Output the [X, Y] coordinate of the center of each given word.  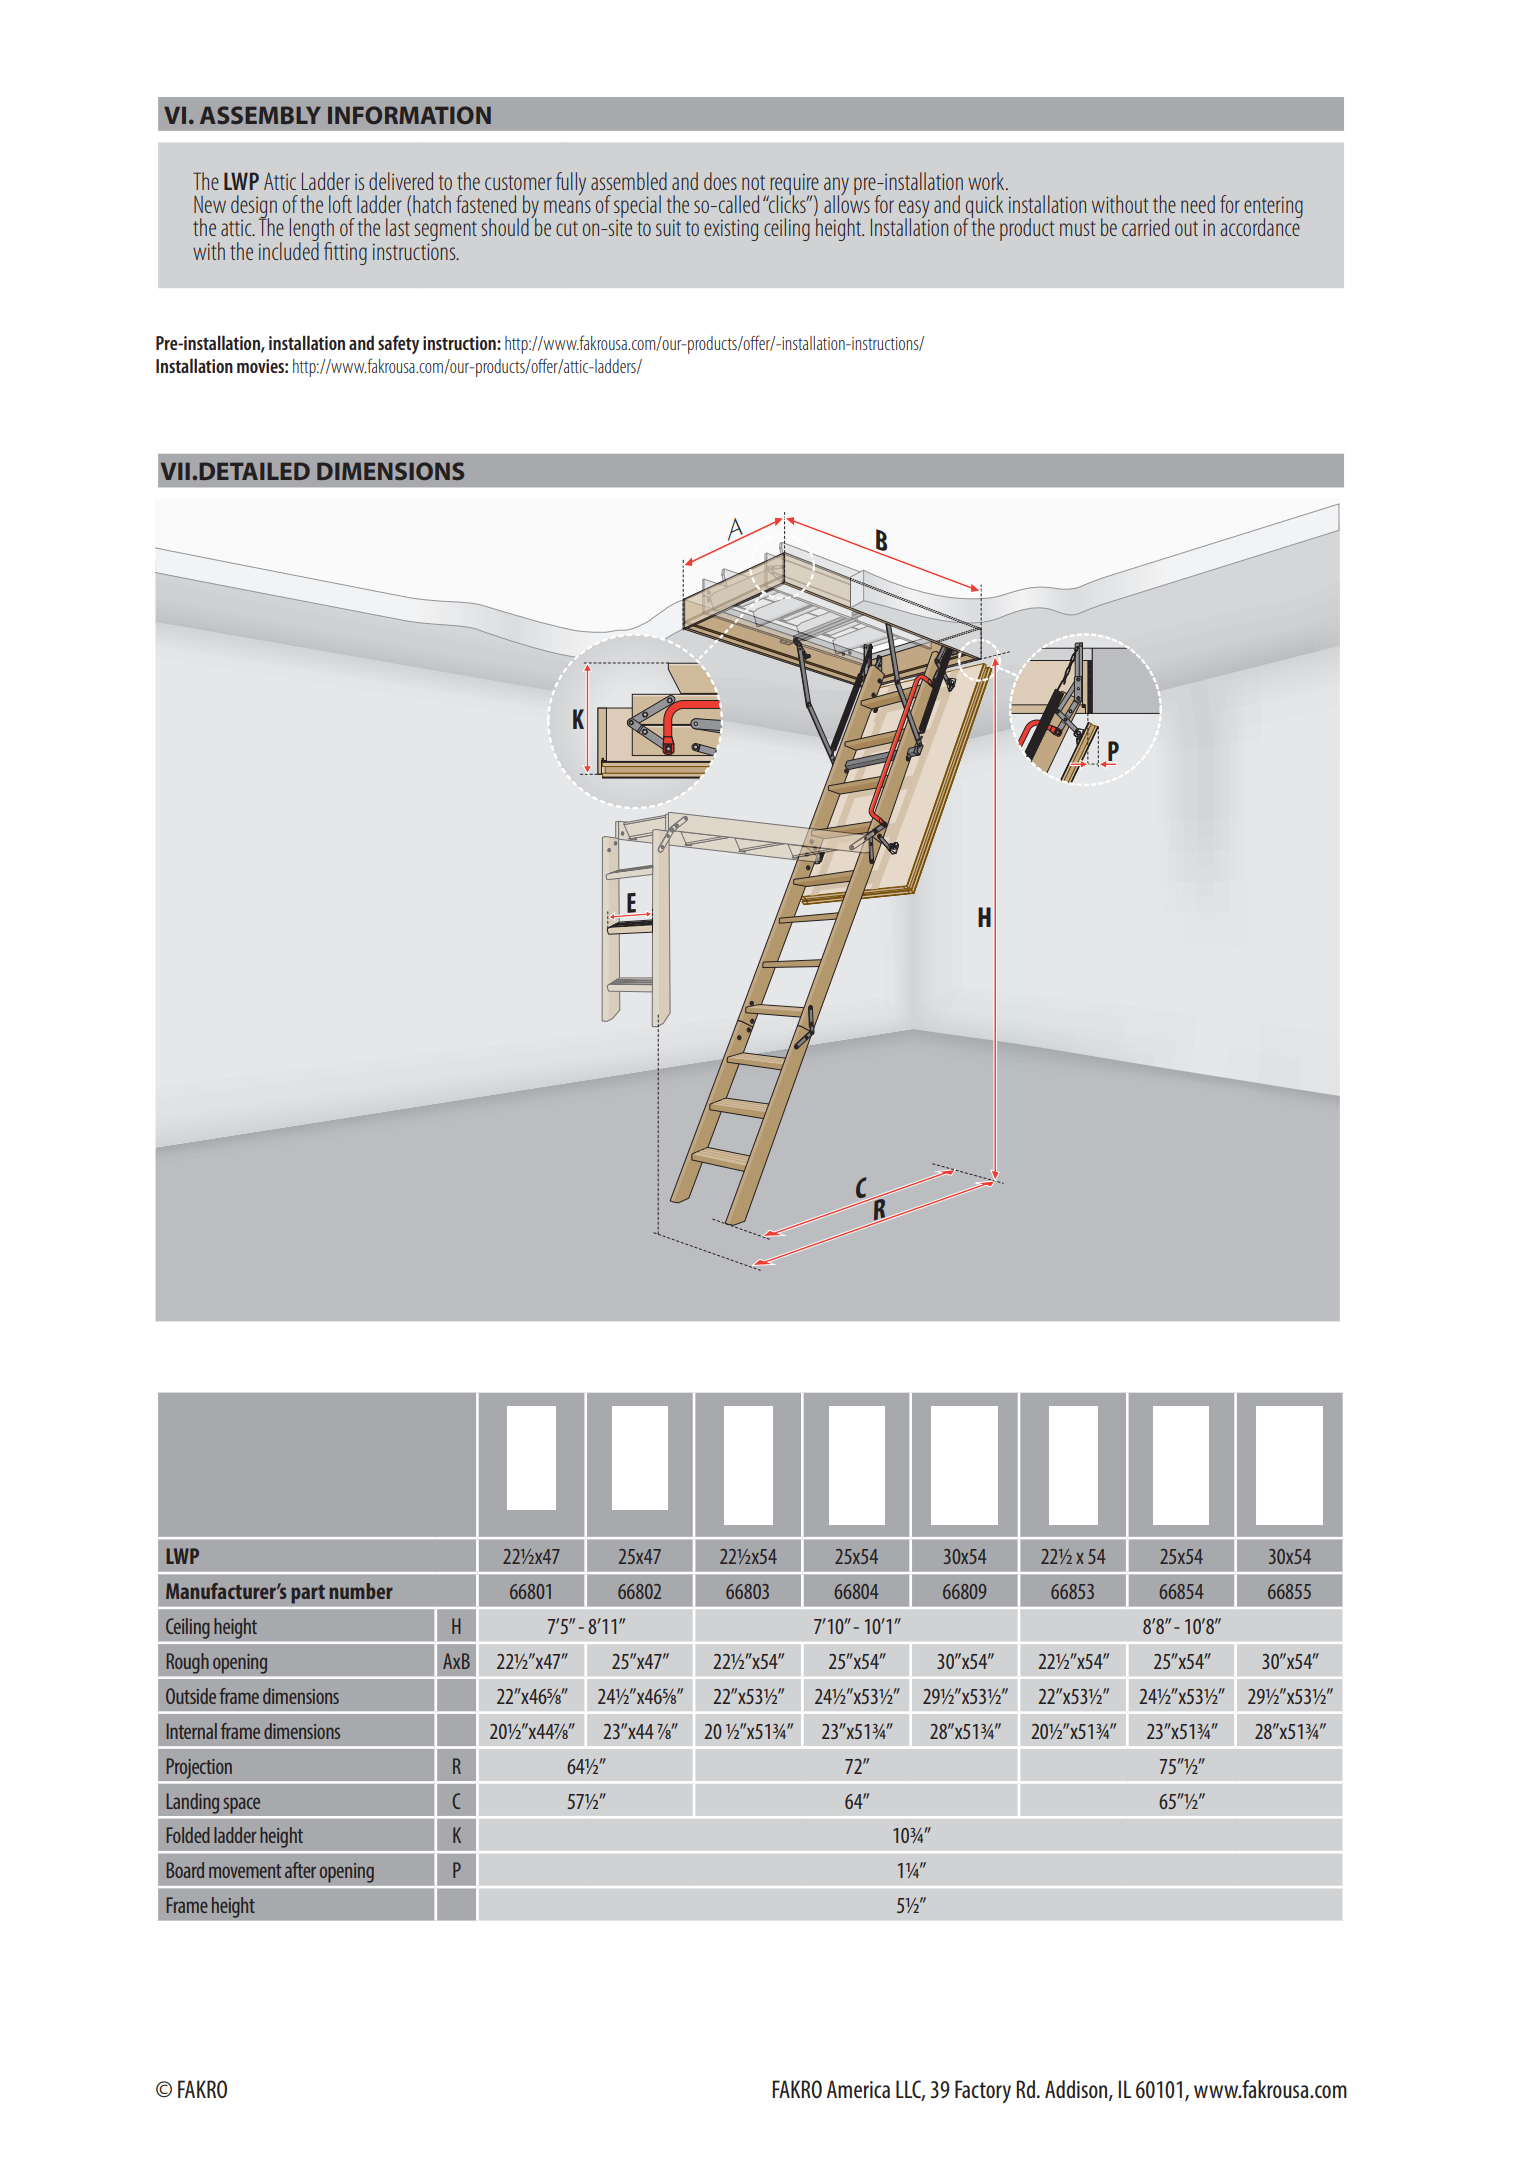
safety [398, 344]
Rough [187, 1663]
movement [245, 1871]
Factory [983, 2091]
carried [1145, 227]
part [308, 1594]
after [300, 1870]
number [361, 1591]
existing [731, 230]
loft [340, 204]
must [1077, 228]
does [720, 181]
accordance [1261, 226]
